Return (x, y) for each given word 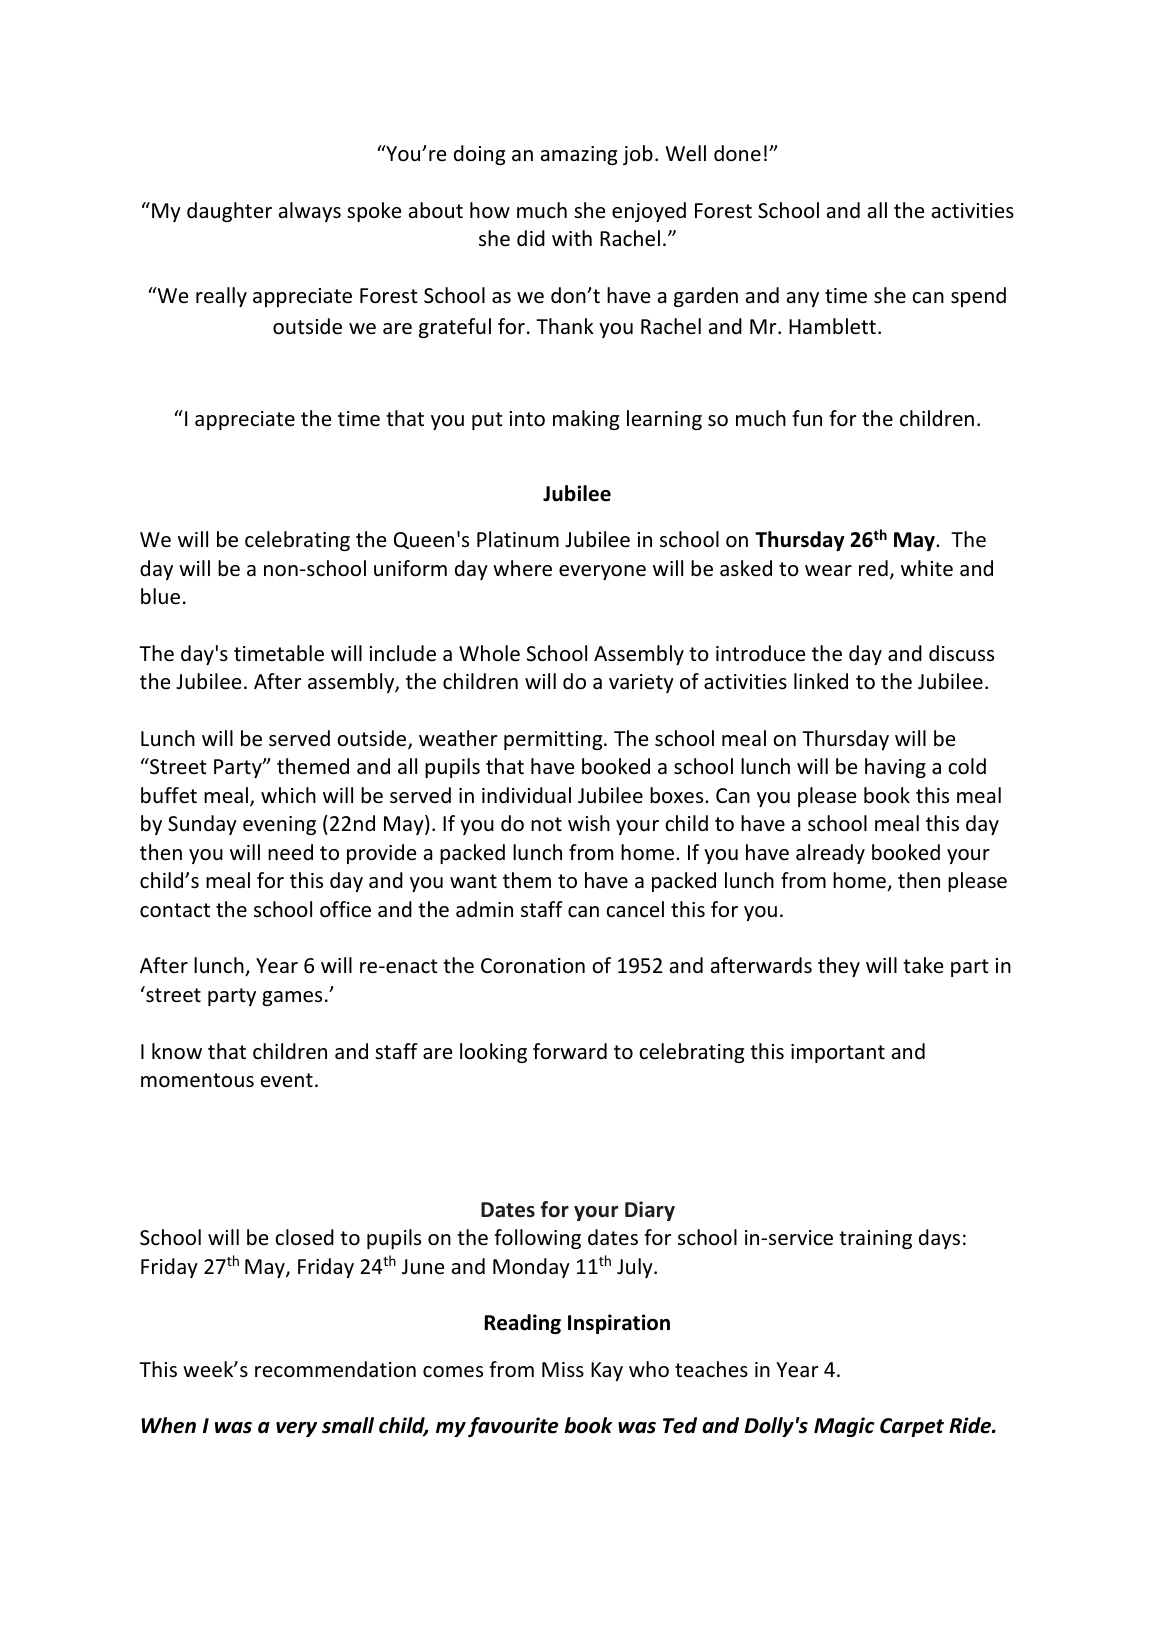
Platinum (518, 539)
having (895, 768)
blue (160, 596)
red (873, 568)
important (838, 1053)
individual (526, 795)
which (288, 795)
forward (570, 1051)
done (737, 153)
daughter (229, 212)
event (287, 1080)
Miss (563, 1369)
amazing (579, 155)
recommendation (335, 1369)
